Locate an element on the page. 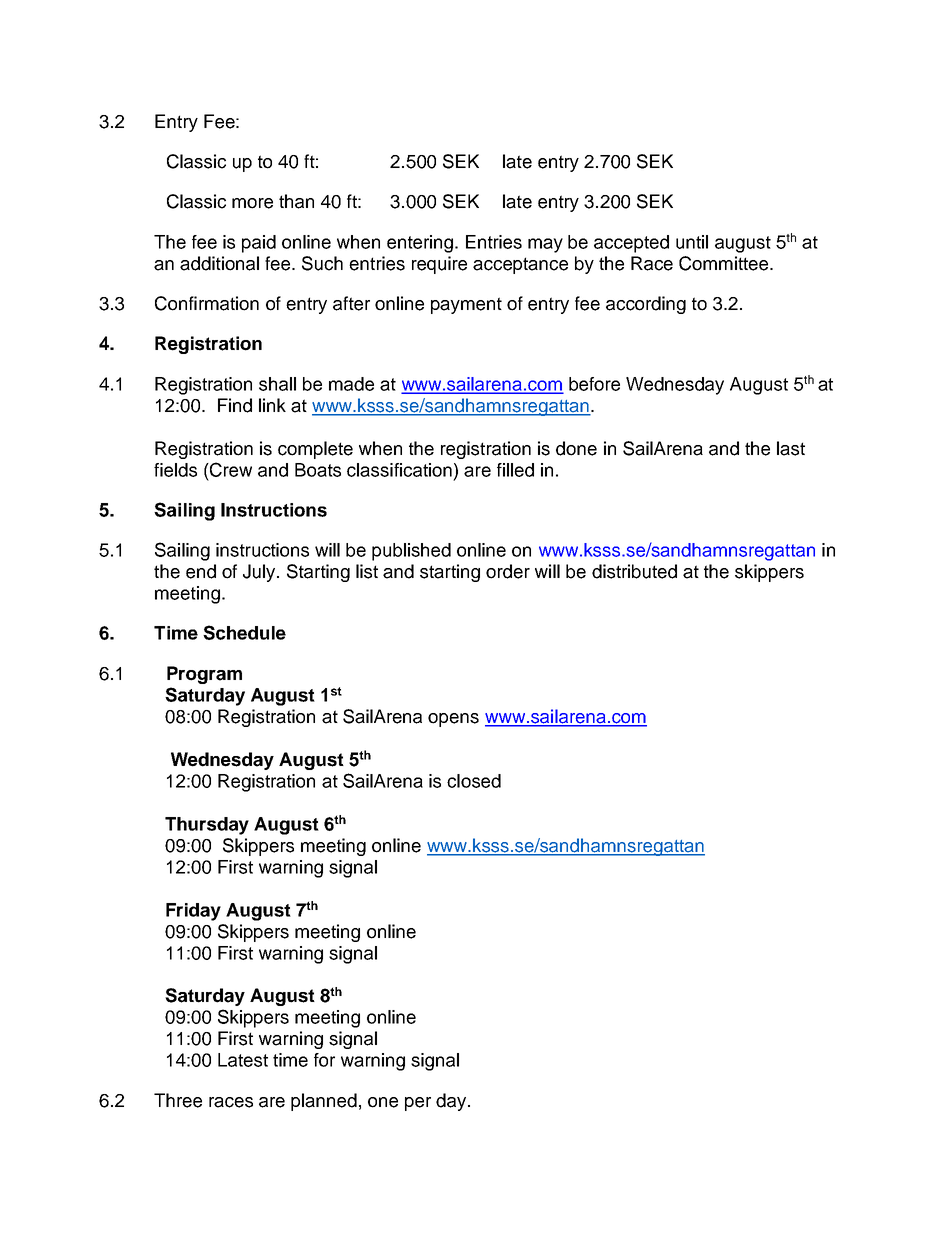  planned is located at coordinates (324, 1102).
